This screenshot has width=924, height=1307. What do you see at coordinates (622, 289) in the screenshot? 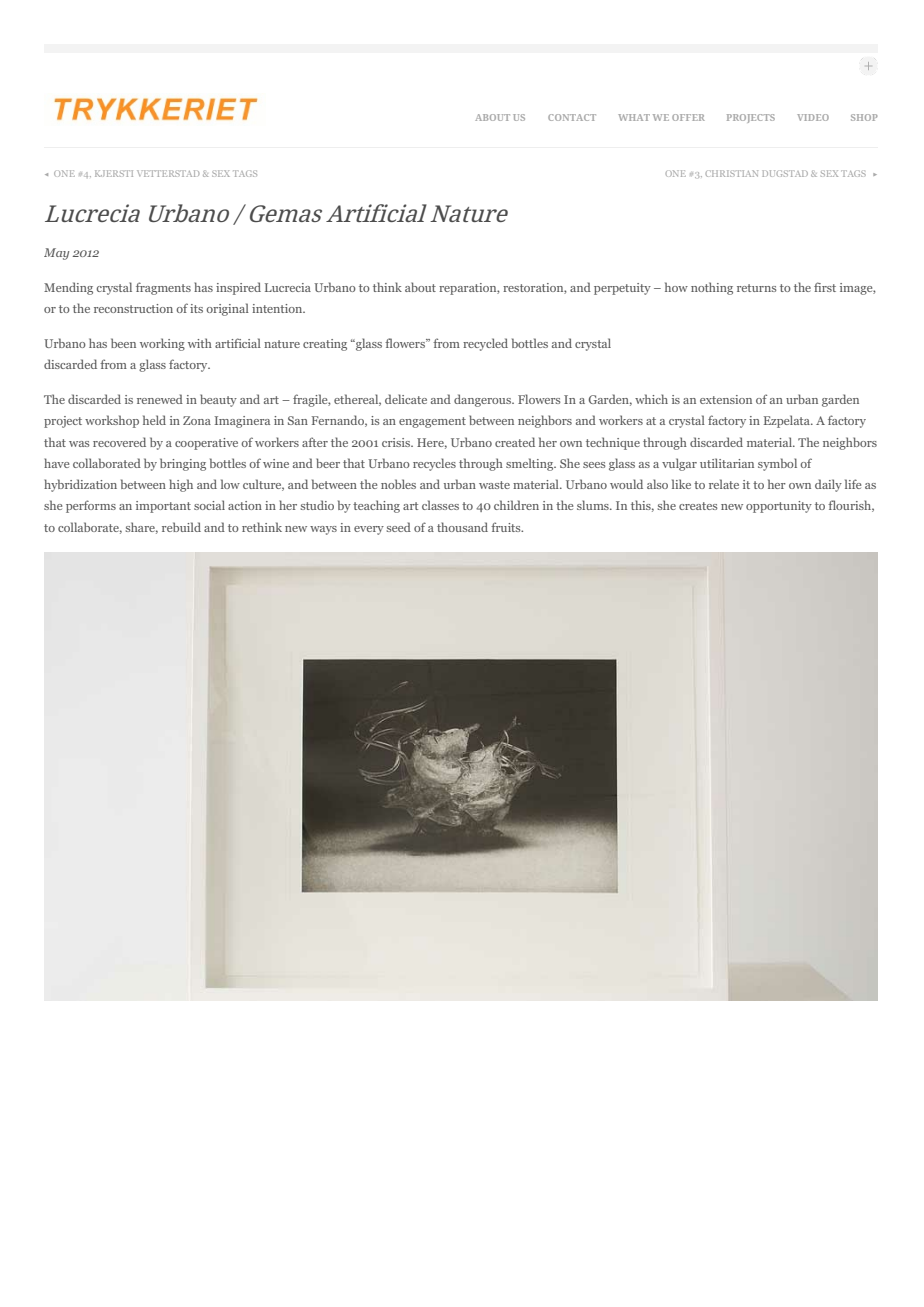
I see `perpetuity` at bounding box center [622, 289].
